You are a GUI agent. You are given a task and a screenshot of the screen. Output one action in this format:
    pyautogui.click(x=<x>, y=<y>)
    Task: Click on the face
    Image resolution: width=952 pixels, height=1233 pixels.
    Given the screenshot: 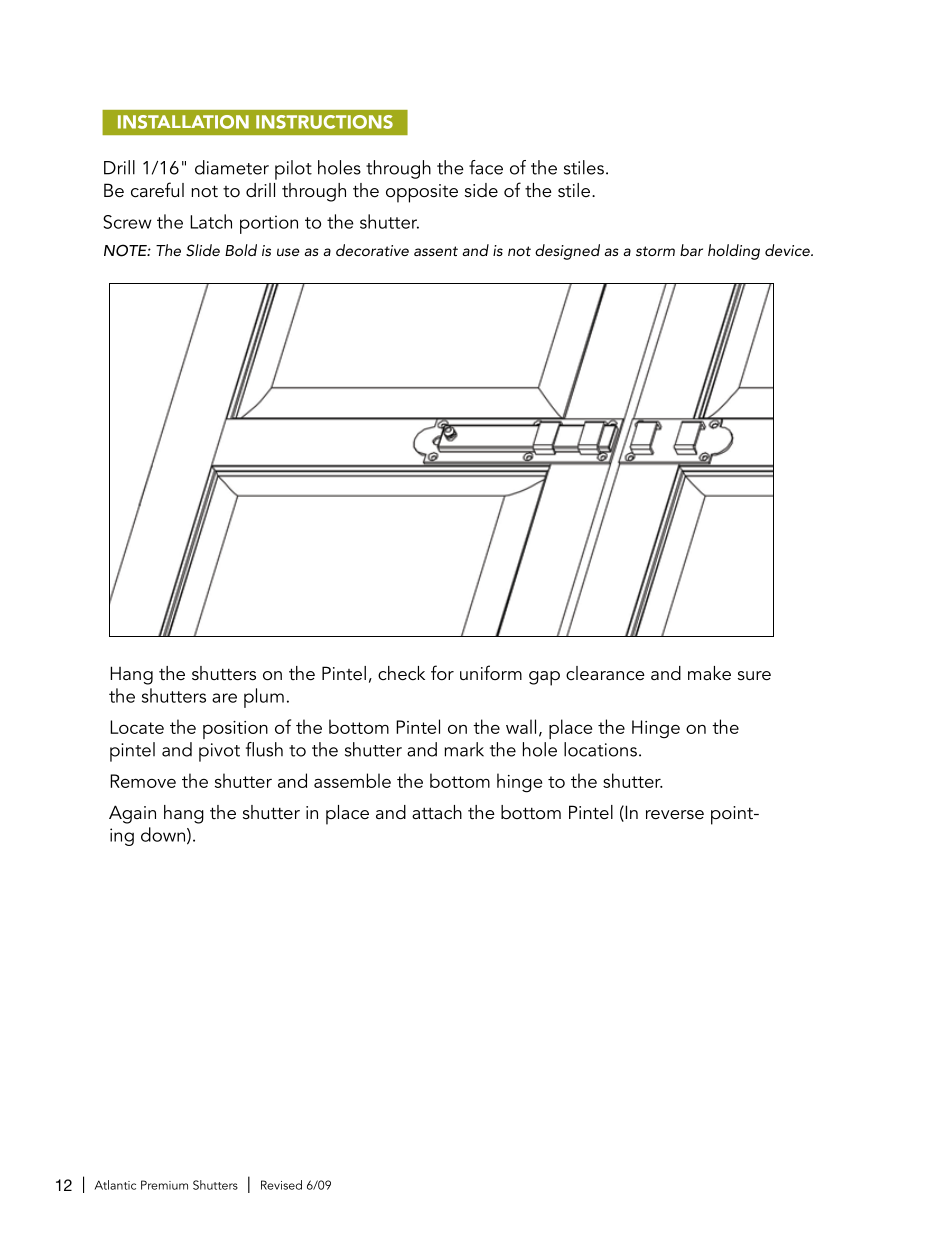 What is the action you would take?
    pyautogui.click(x=486, y=167)
